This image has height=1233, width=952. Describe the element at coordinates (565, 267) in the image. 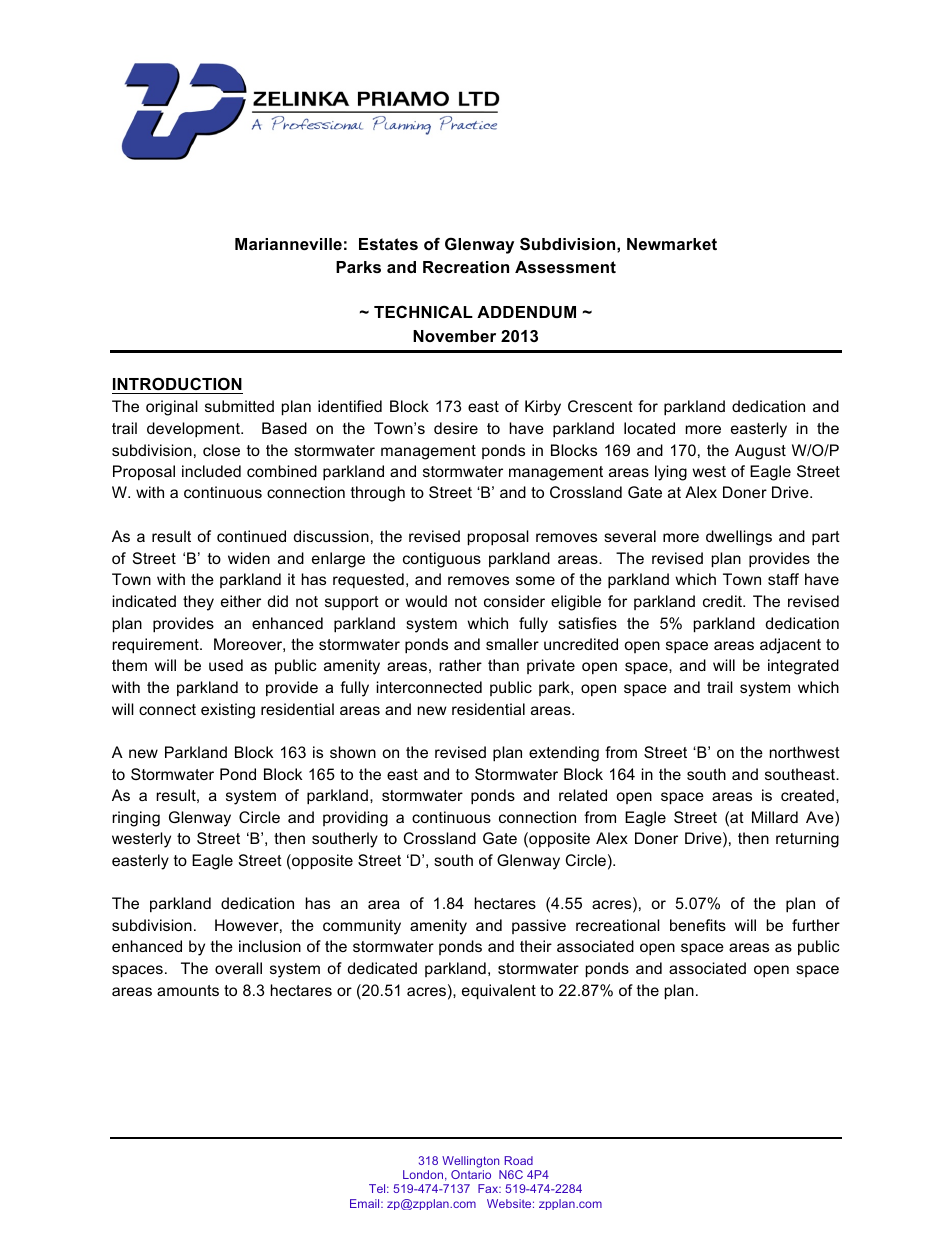

I see `Assessment` at that location.
